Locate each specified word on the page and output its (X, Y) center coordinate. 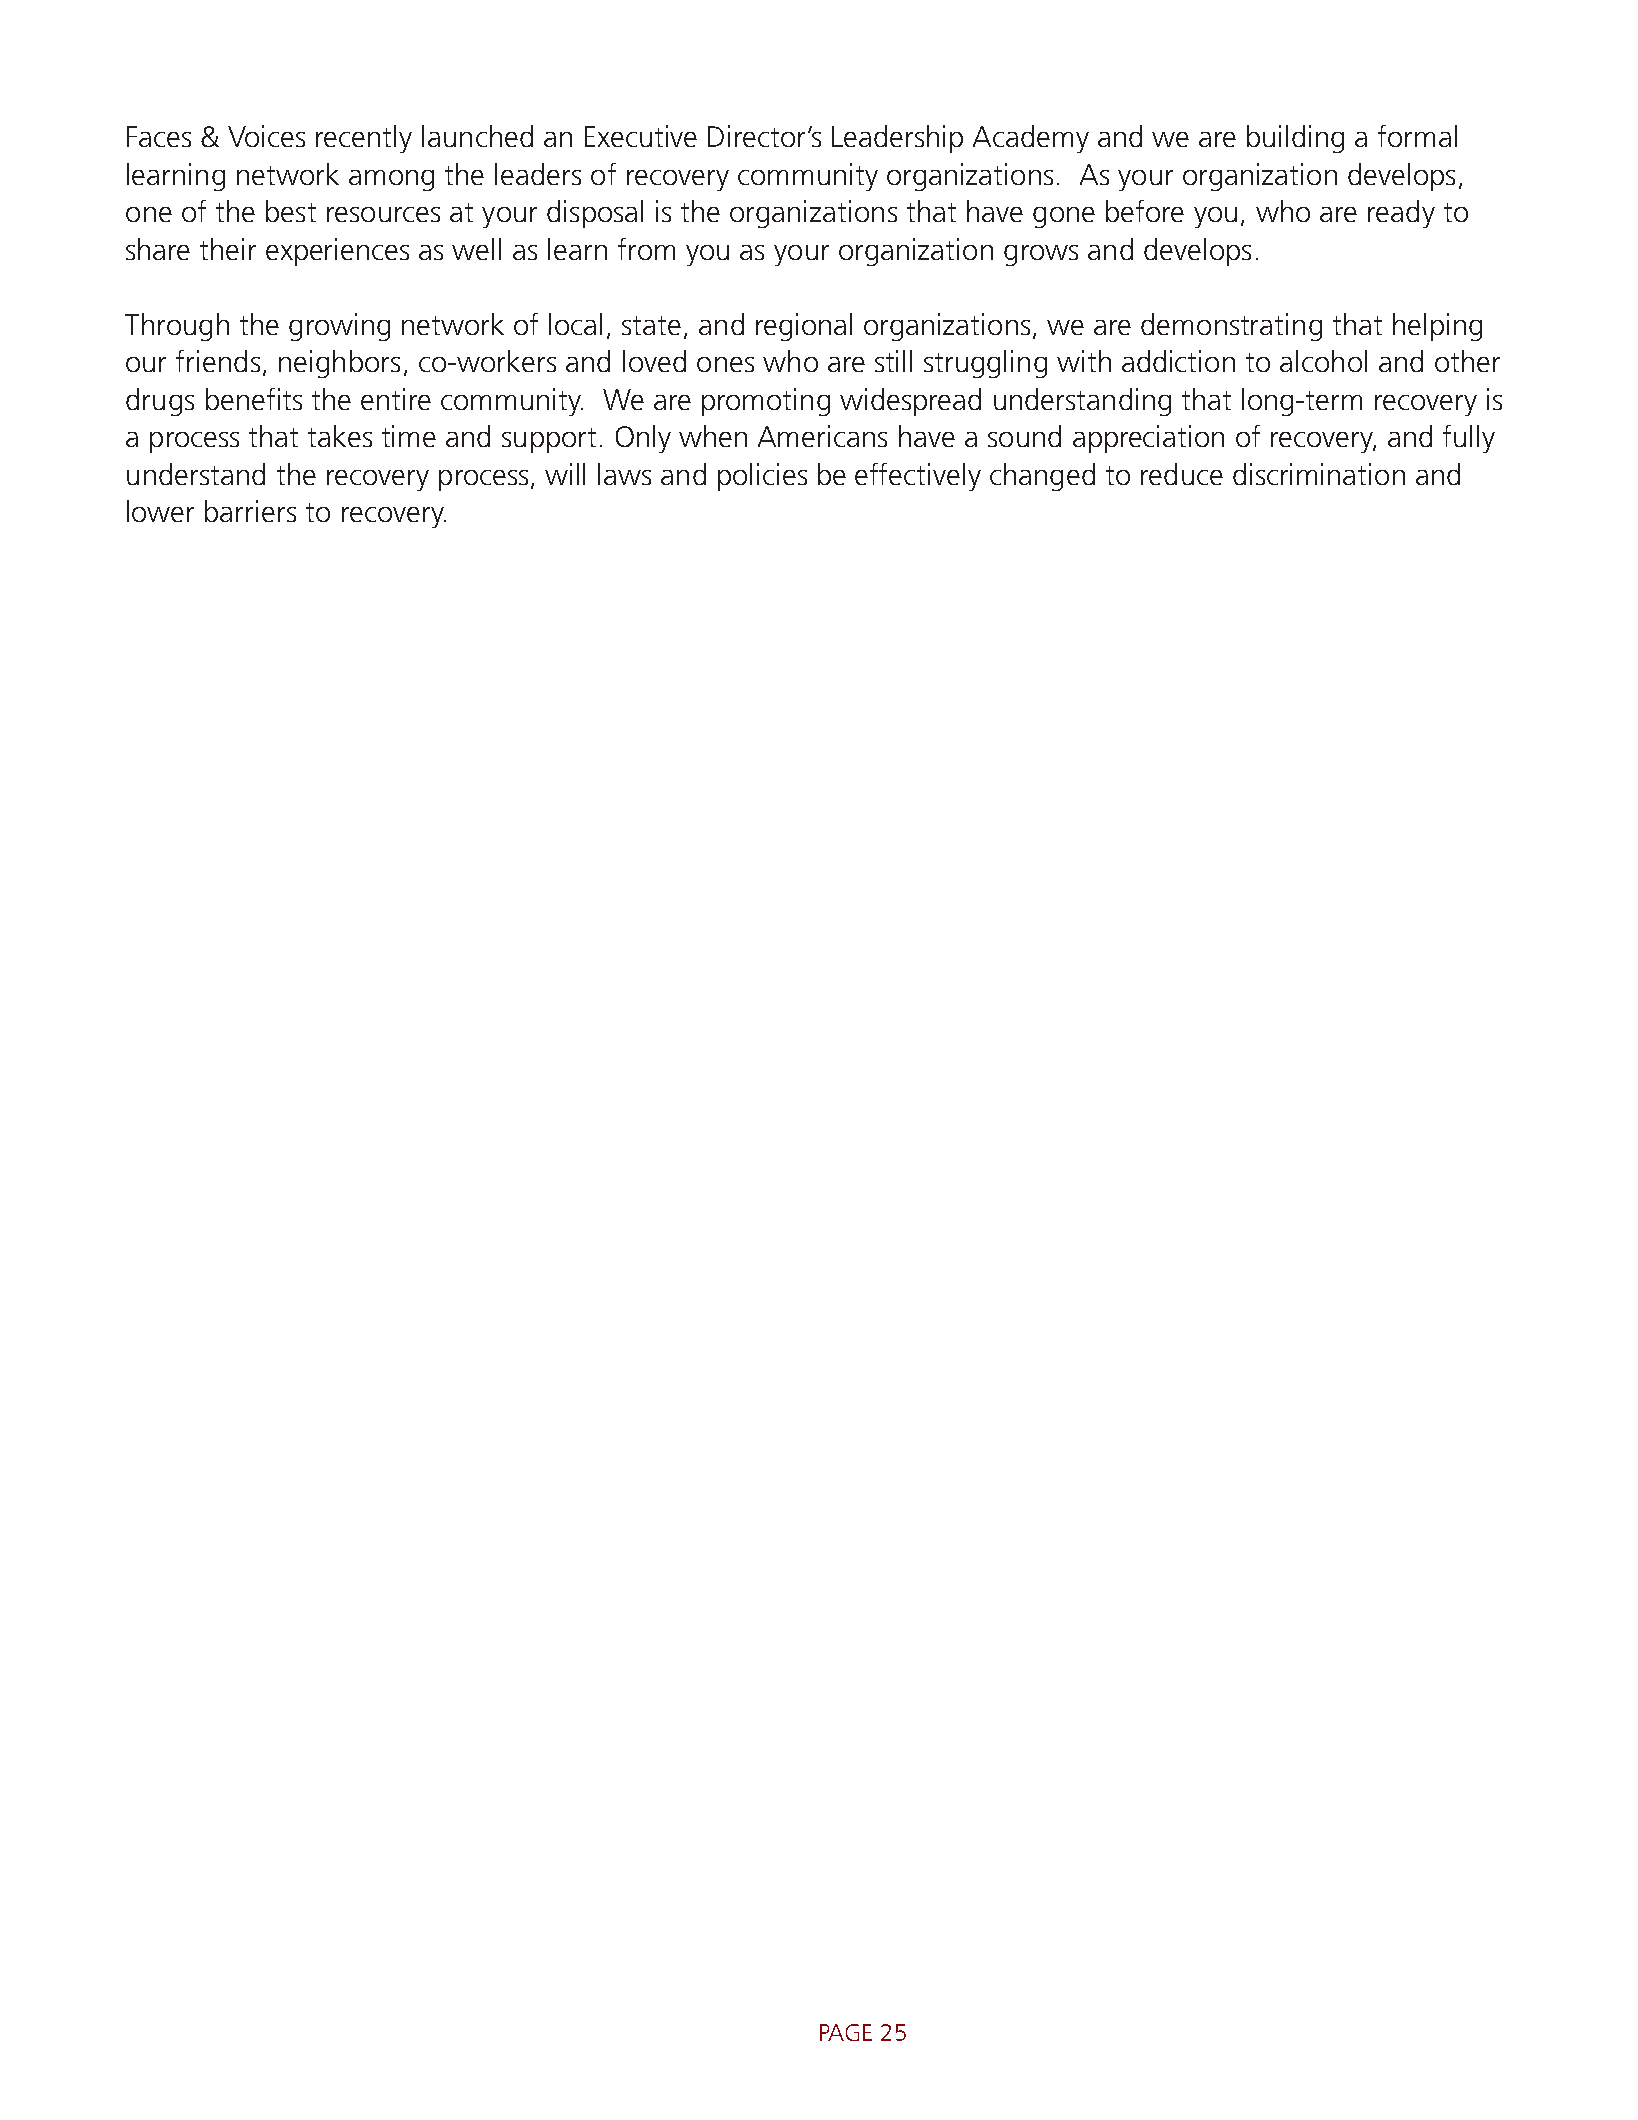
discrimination (1319, 474)
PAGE (846, 2032)
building (1295, 139)
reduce (1182, 474)
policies (762, 477)
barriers (250, 511)
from (646, 249)
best (291, 211)
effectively (918, 477)
